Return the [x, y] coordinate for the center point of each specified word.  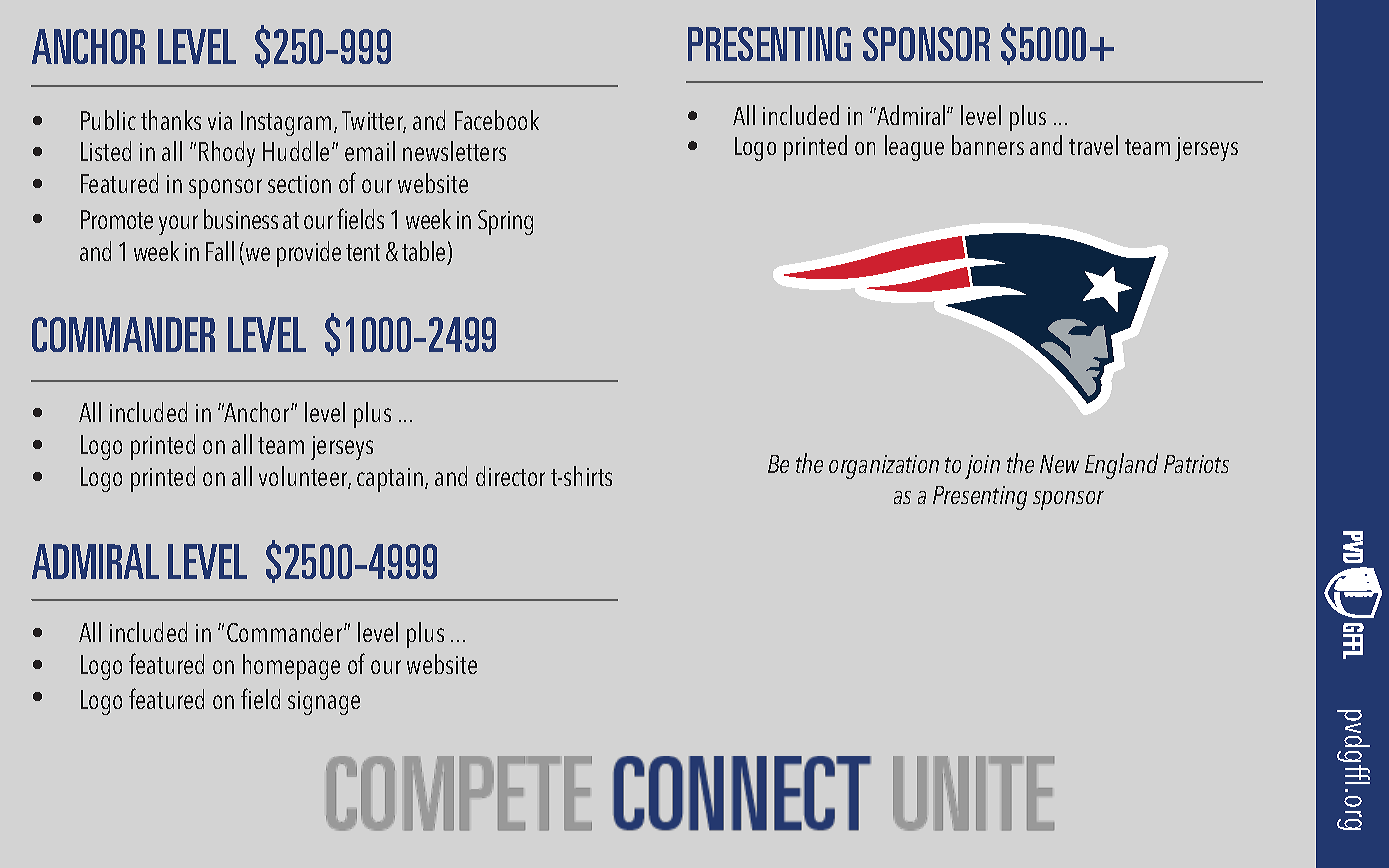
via [220, 121]
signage [324, 703]
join [982, 467]
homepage [291, 667]
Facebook [497, 120]
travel [1093, 145]
